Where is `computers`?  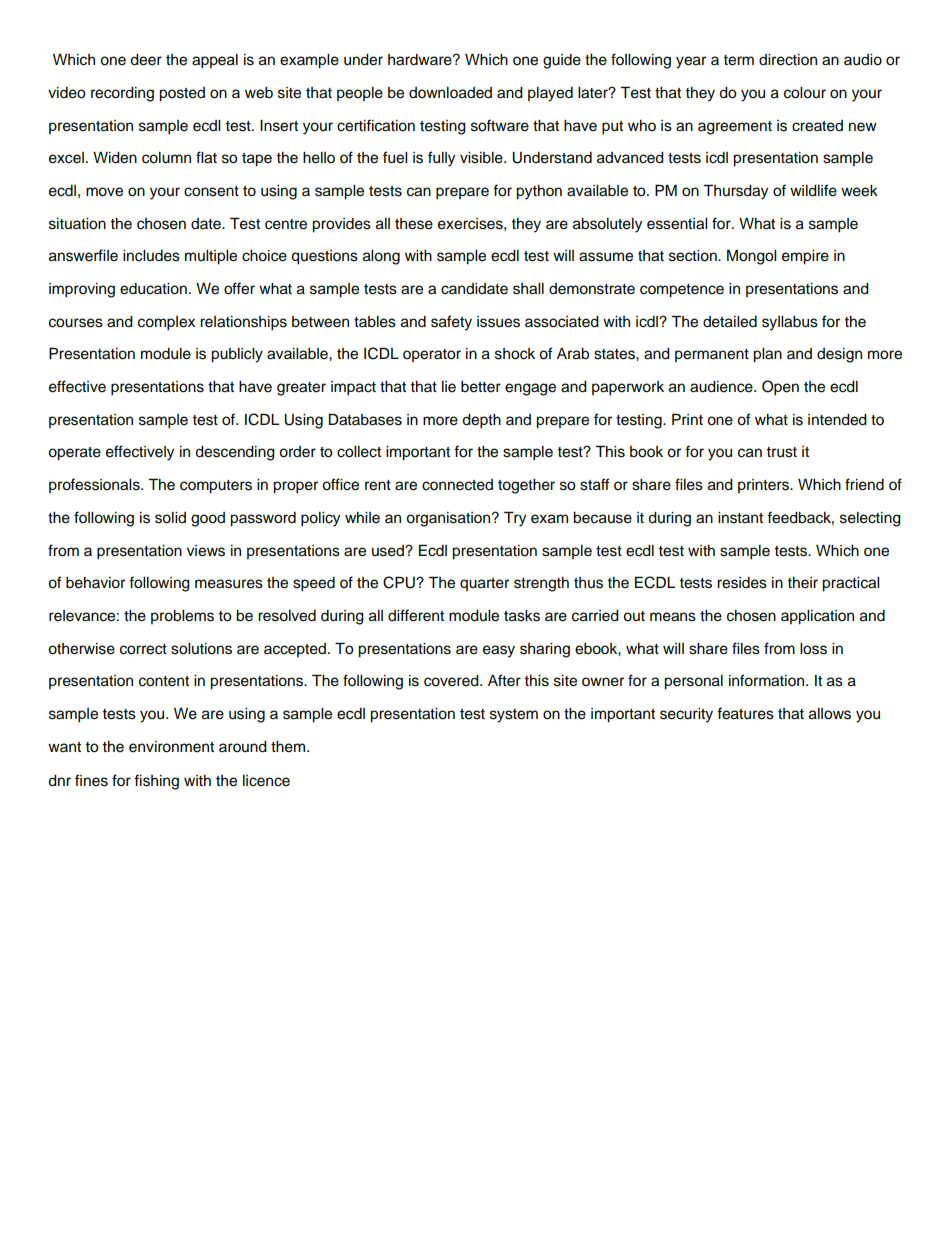
computers is located at coordinates (216, 487).
